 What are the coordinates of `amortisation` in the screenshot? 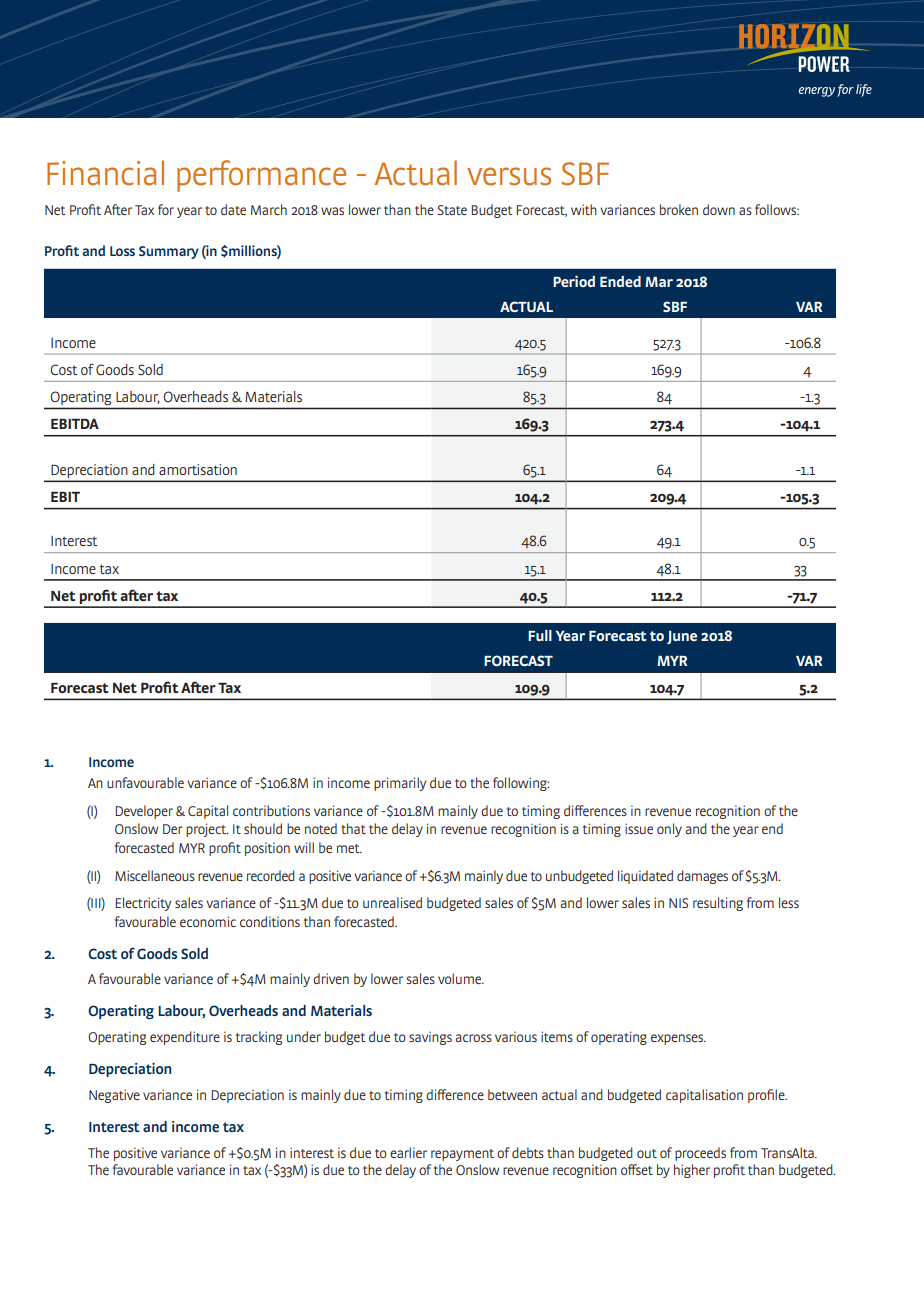 It's located at (198, 469).
